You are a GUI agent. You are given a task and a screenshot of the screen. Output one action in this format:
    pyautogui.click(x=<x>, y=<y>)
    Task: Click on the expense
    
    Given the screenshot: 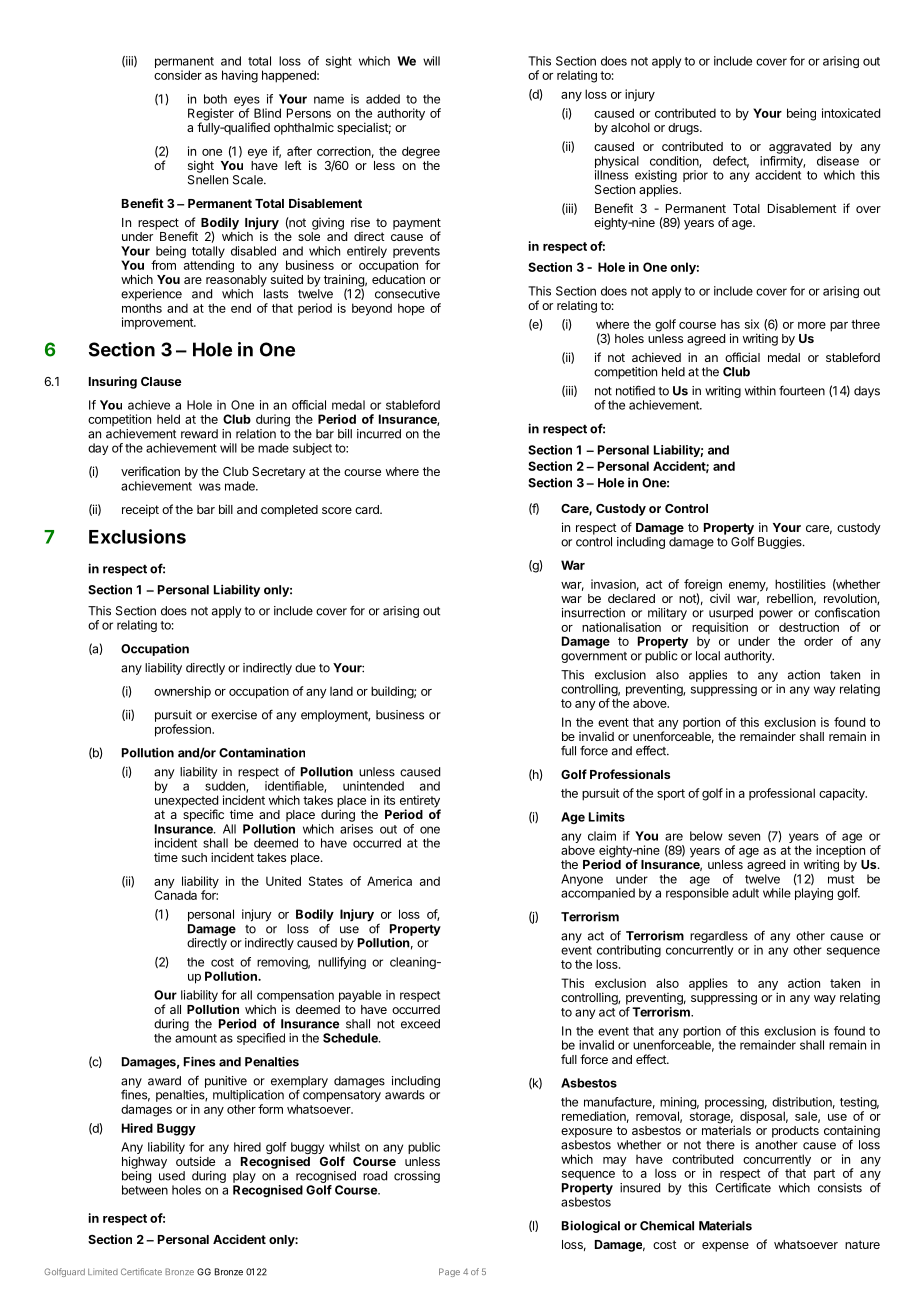 What is the action you would take?
    pyautogui.click(x=725, y=1247)
